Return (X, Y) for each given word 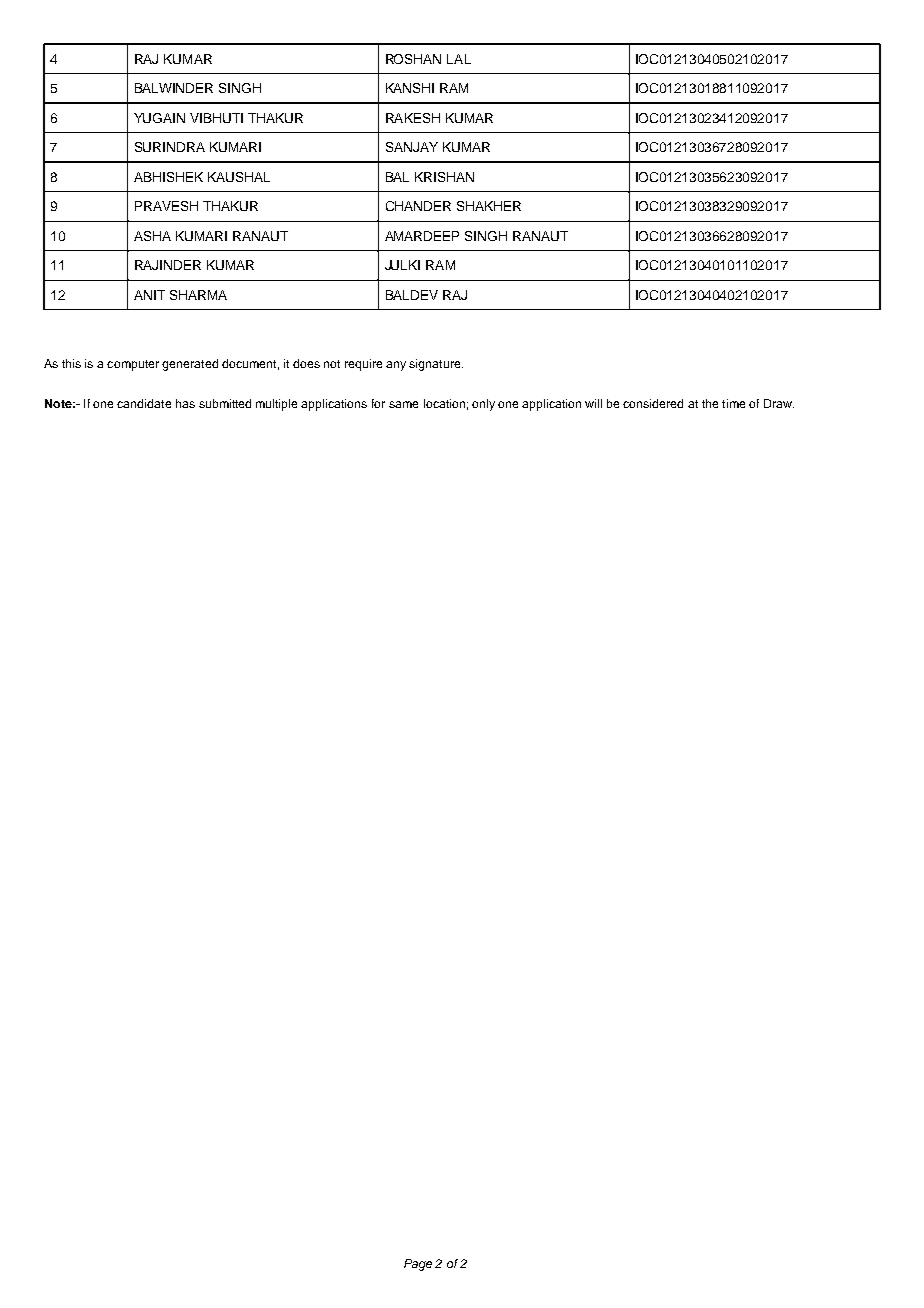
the (710, 403)
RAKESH (413, 118)
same (403, 404)
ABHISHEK (168, 177)
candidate (144, 403)
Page (418, 1265)
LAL (459, 59)
